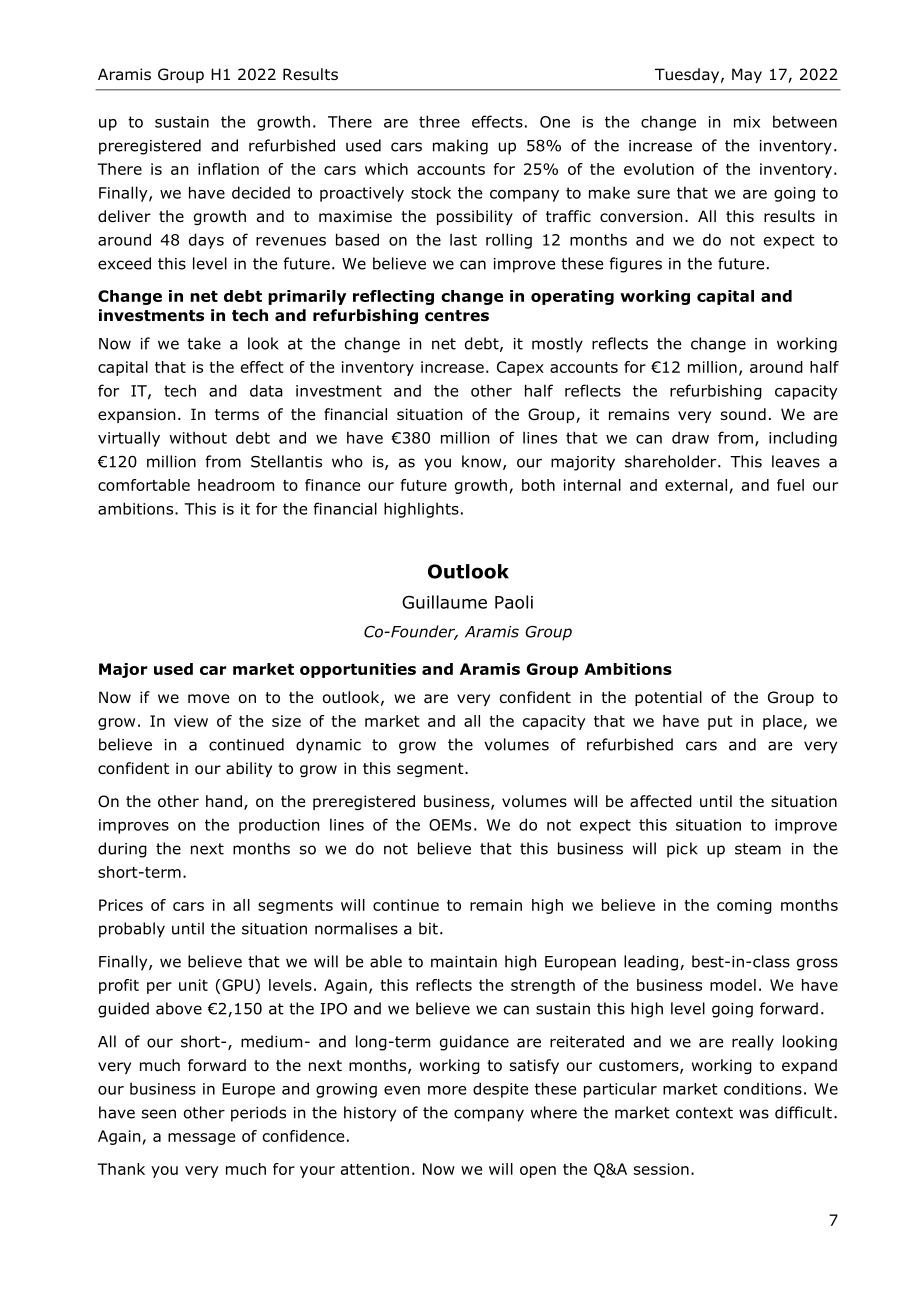  Describe the element at coordinates (447, 1090) in the document. I see `more` at that location.
